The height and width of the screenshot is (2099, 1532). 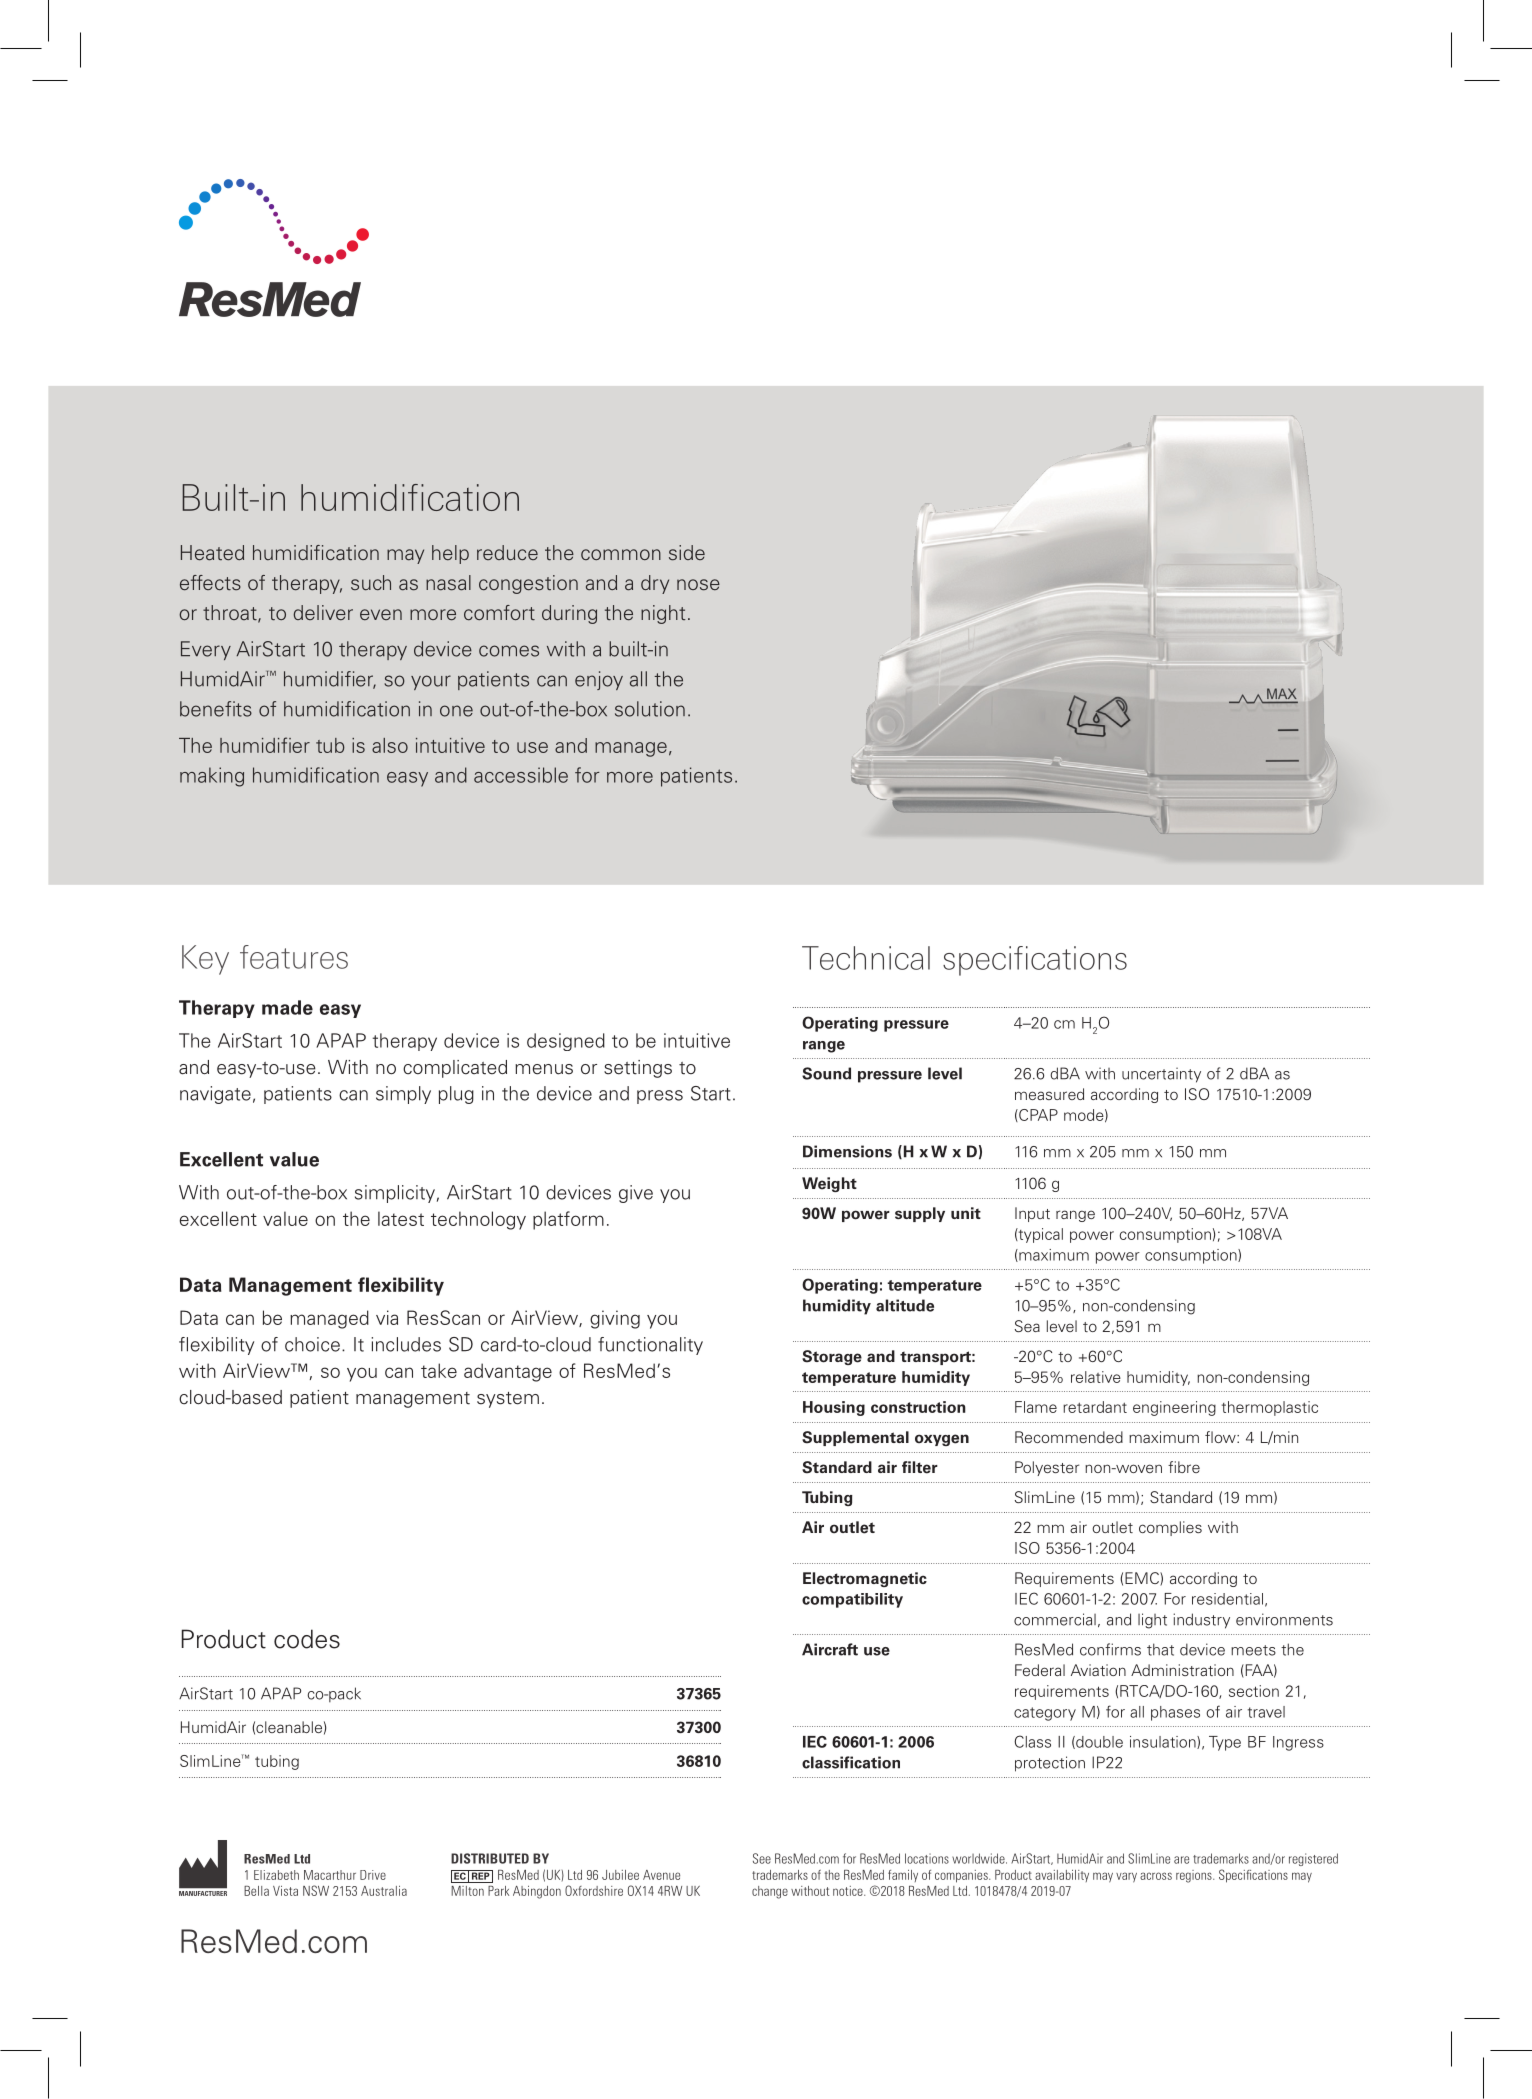 What do you see at coordinates (1032, 1214) in the screenshot?
I see `Input` at bounding box center [1032, 1214].
